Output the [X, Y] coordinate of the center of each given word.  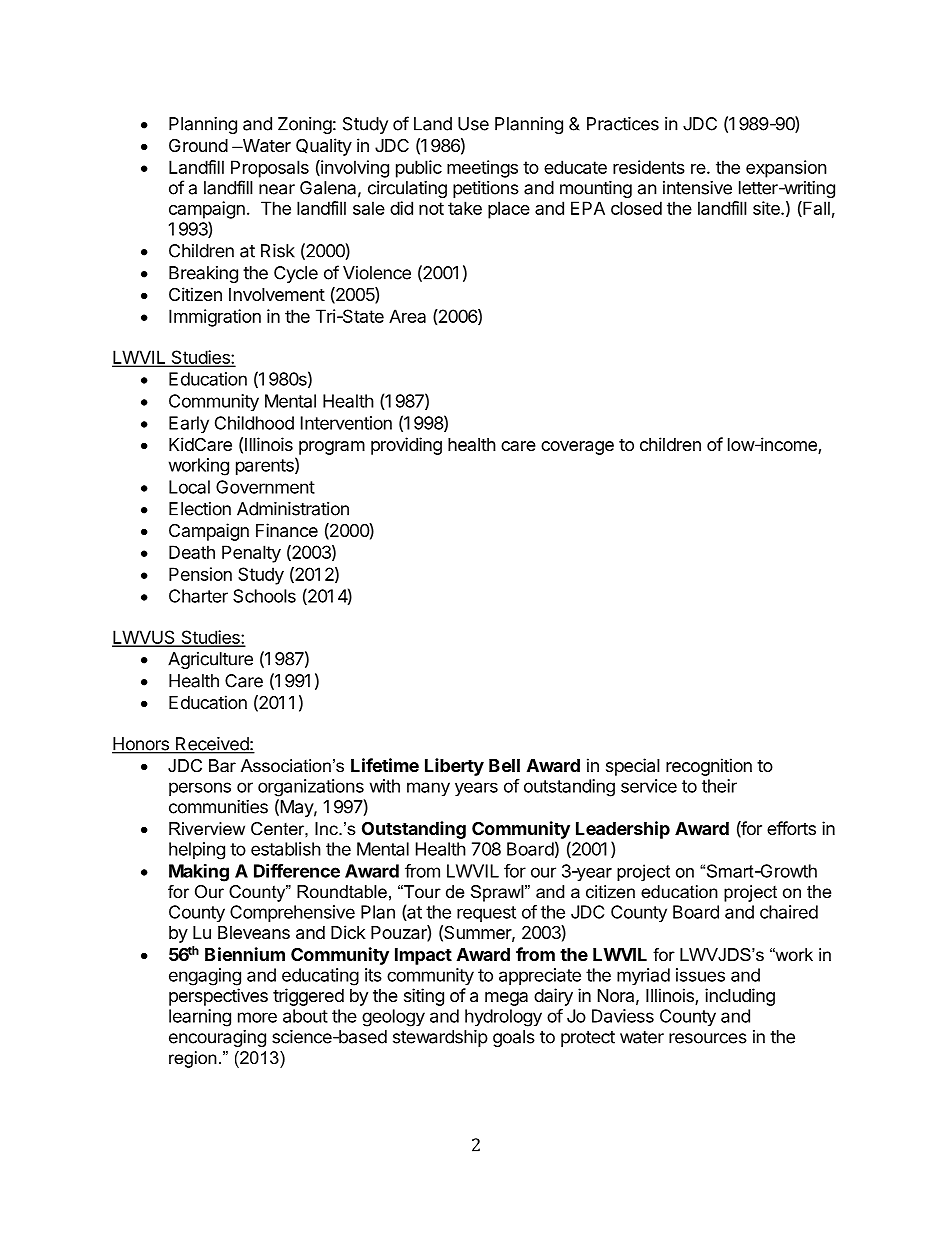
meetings [482, 169]
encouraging [217, 1038]
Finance [287, 530]
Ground [198, 145]
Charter [198, 596]
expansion [786, 169]
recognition [709, 767]
